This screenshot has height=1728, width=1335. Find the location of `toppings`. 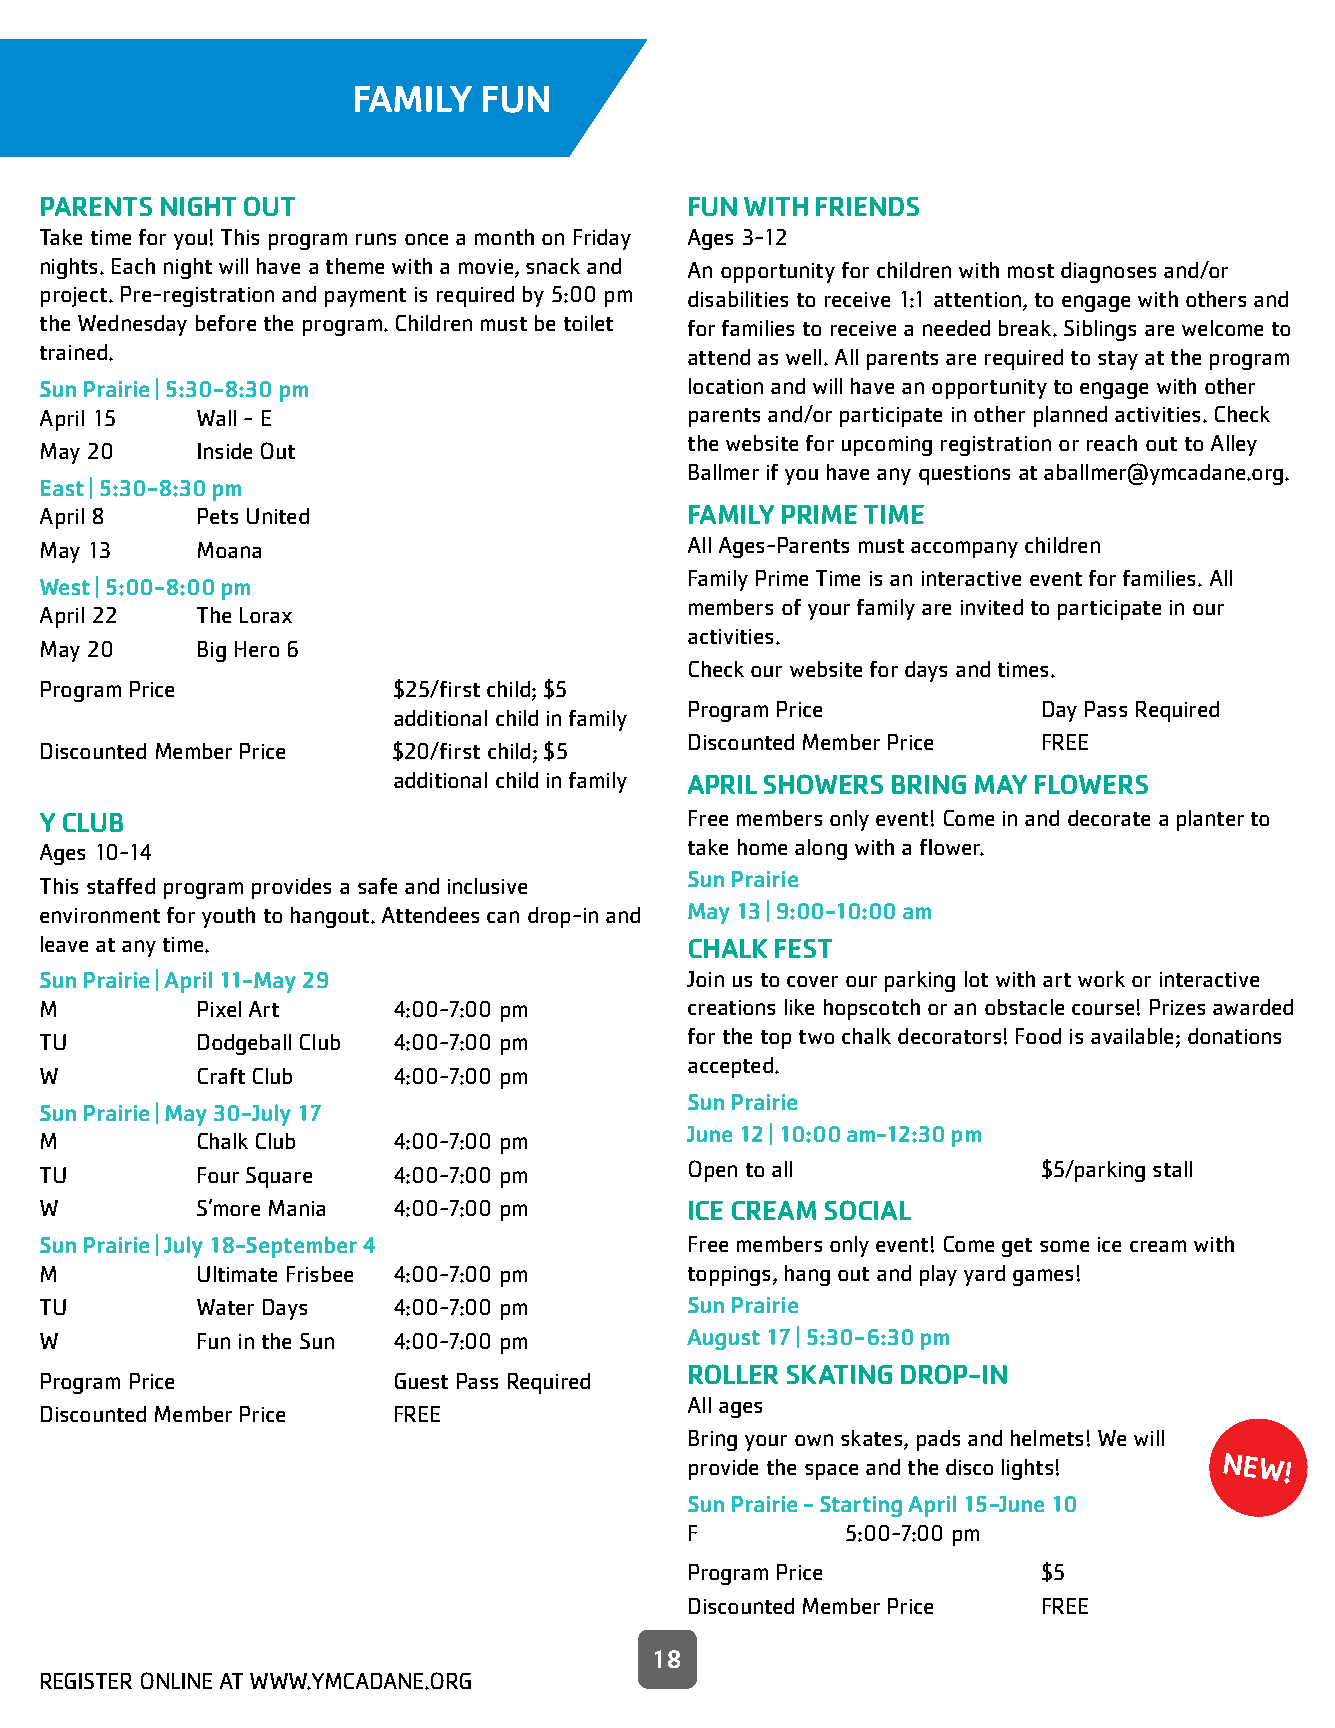

toppings is located at coordinates (729, 1276).
